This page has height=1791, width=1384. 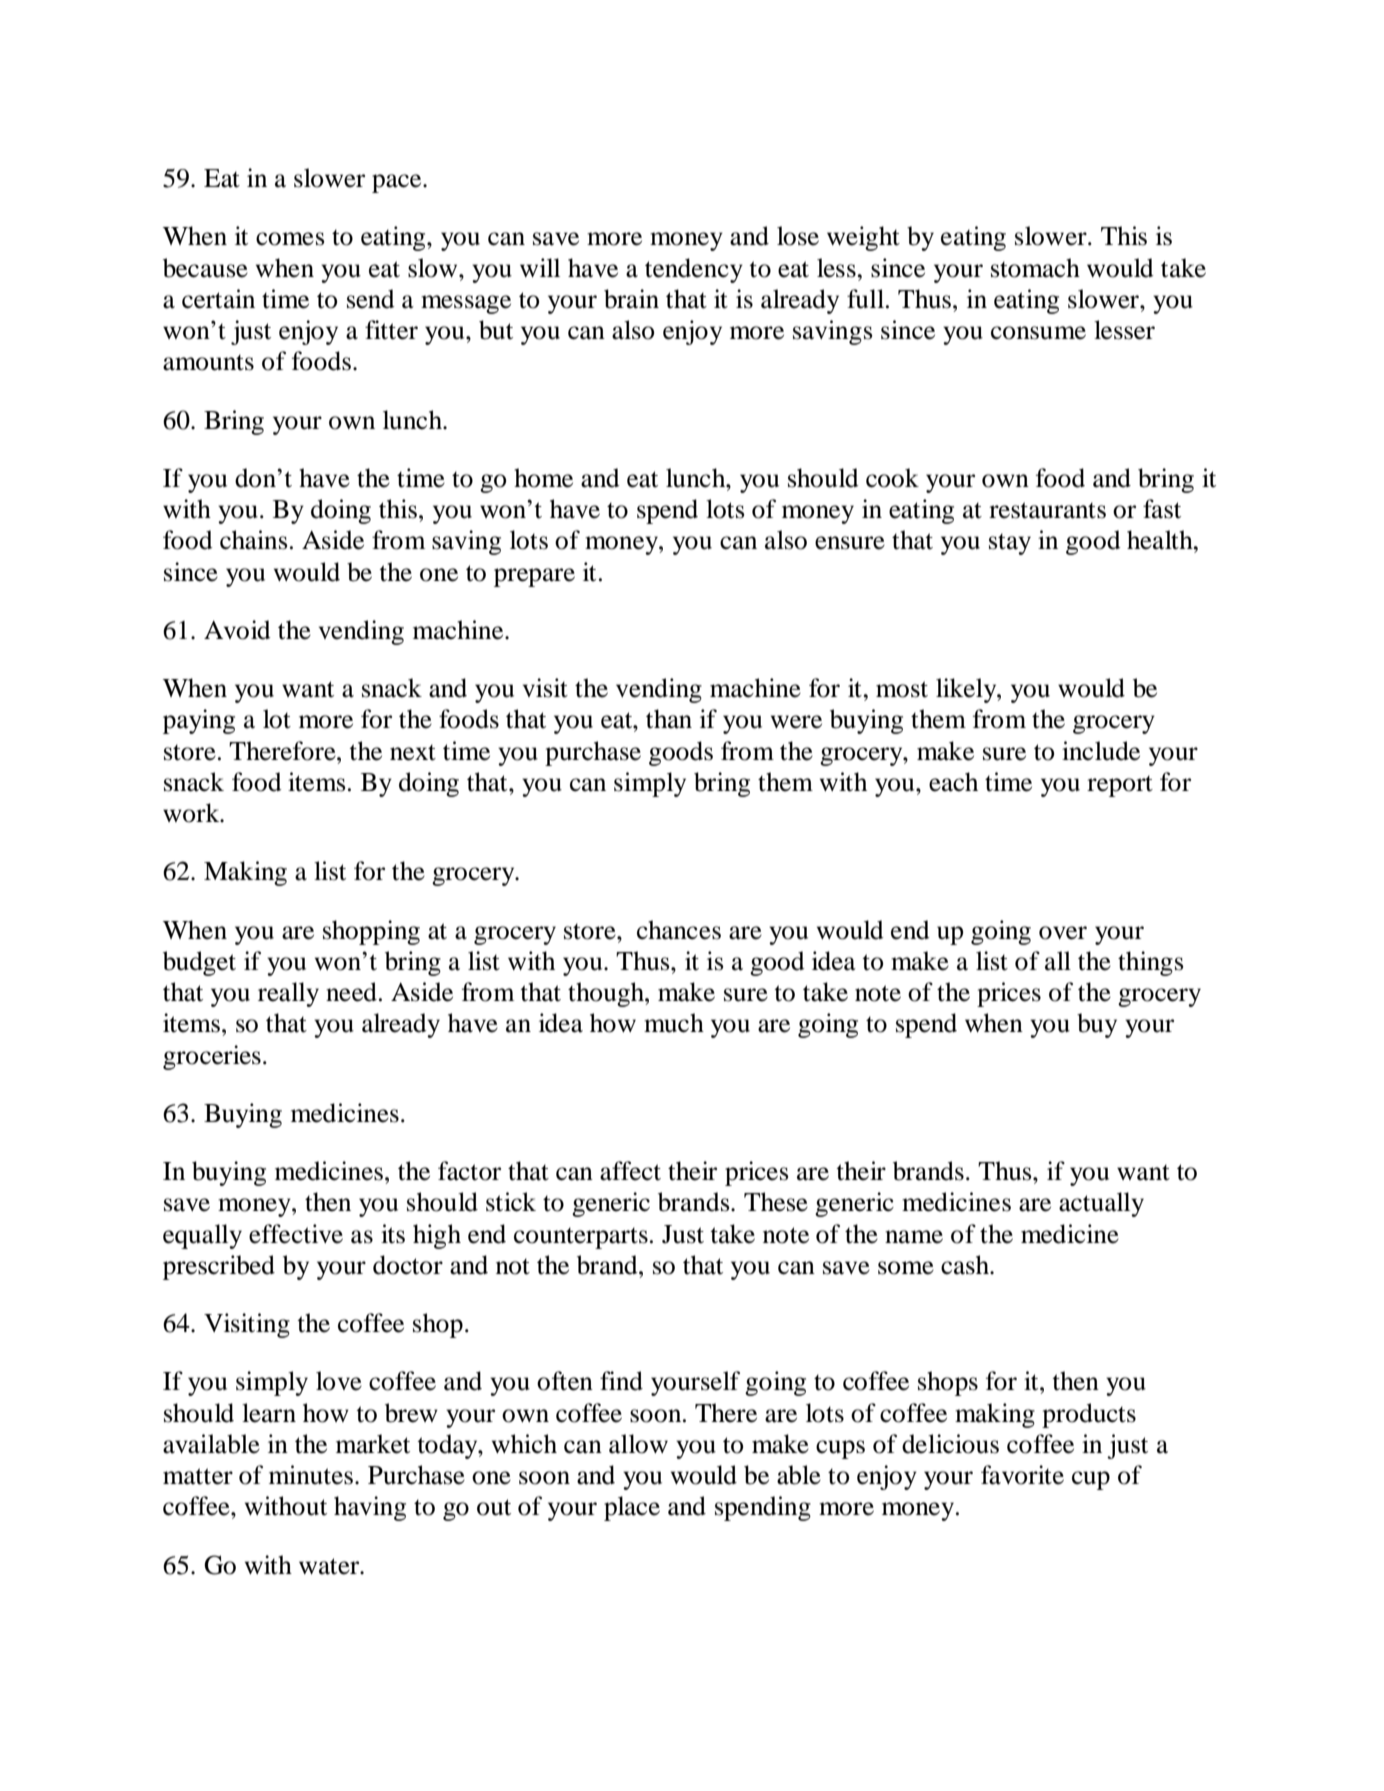 What do you see at coordinates (1035, 268) in the page?
I see `stomach` at bounding box center [1035, 268].
